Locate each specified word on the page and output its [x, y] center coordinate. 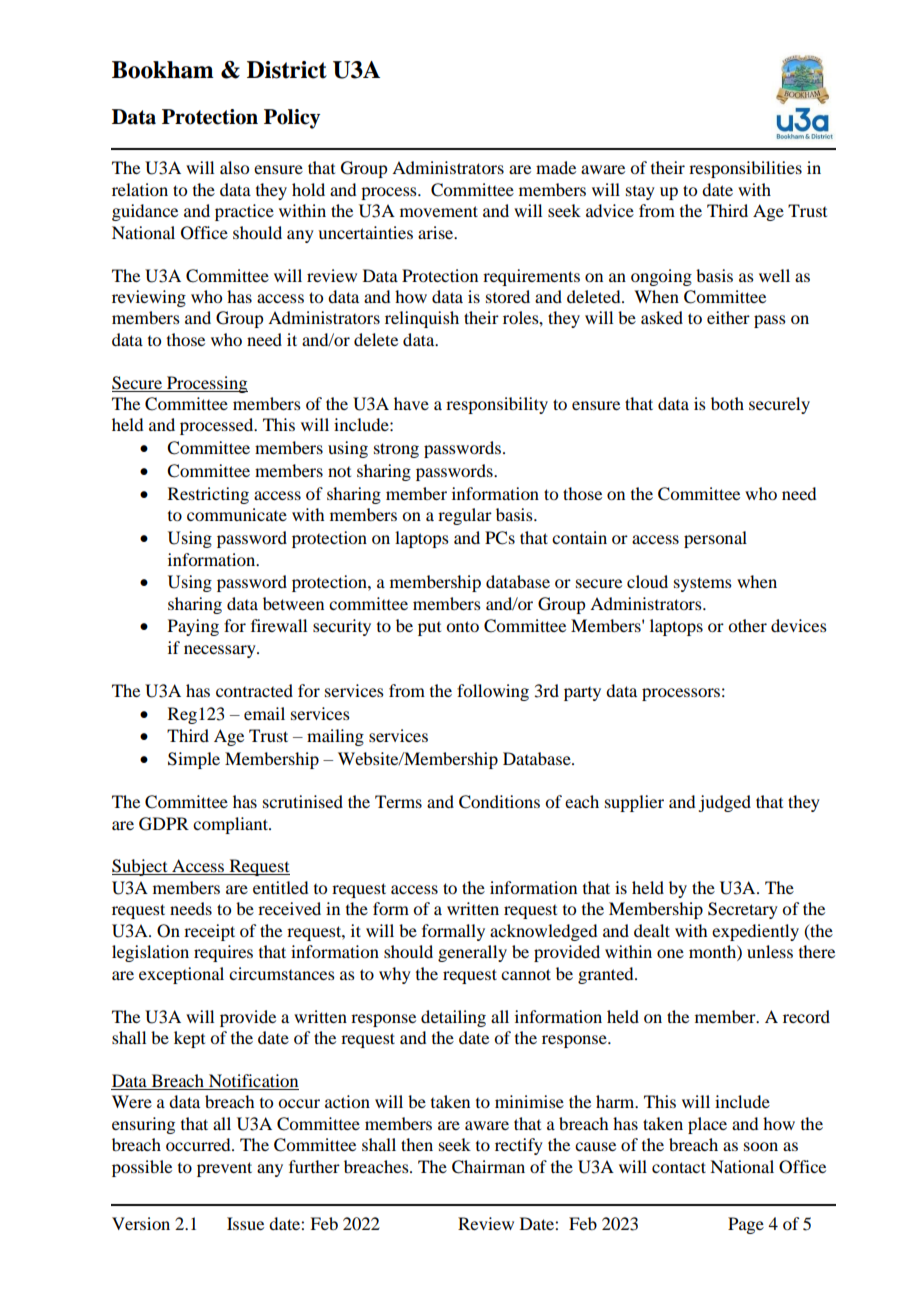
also [234, 167]
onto [462, 626]
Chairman [488, 1167]
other [747, 625]
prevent [224, 1169]
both [727, 403]
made [556, 167]
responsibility [497, 405]
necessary [221, 651]
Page [746, 1225]
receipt [209, 932]
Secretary [743, 910]
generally [472, 953]
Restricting [208, 495]
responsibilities [745, 169]
